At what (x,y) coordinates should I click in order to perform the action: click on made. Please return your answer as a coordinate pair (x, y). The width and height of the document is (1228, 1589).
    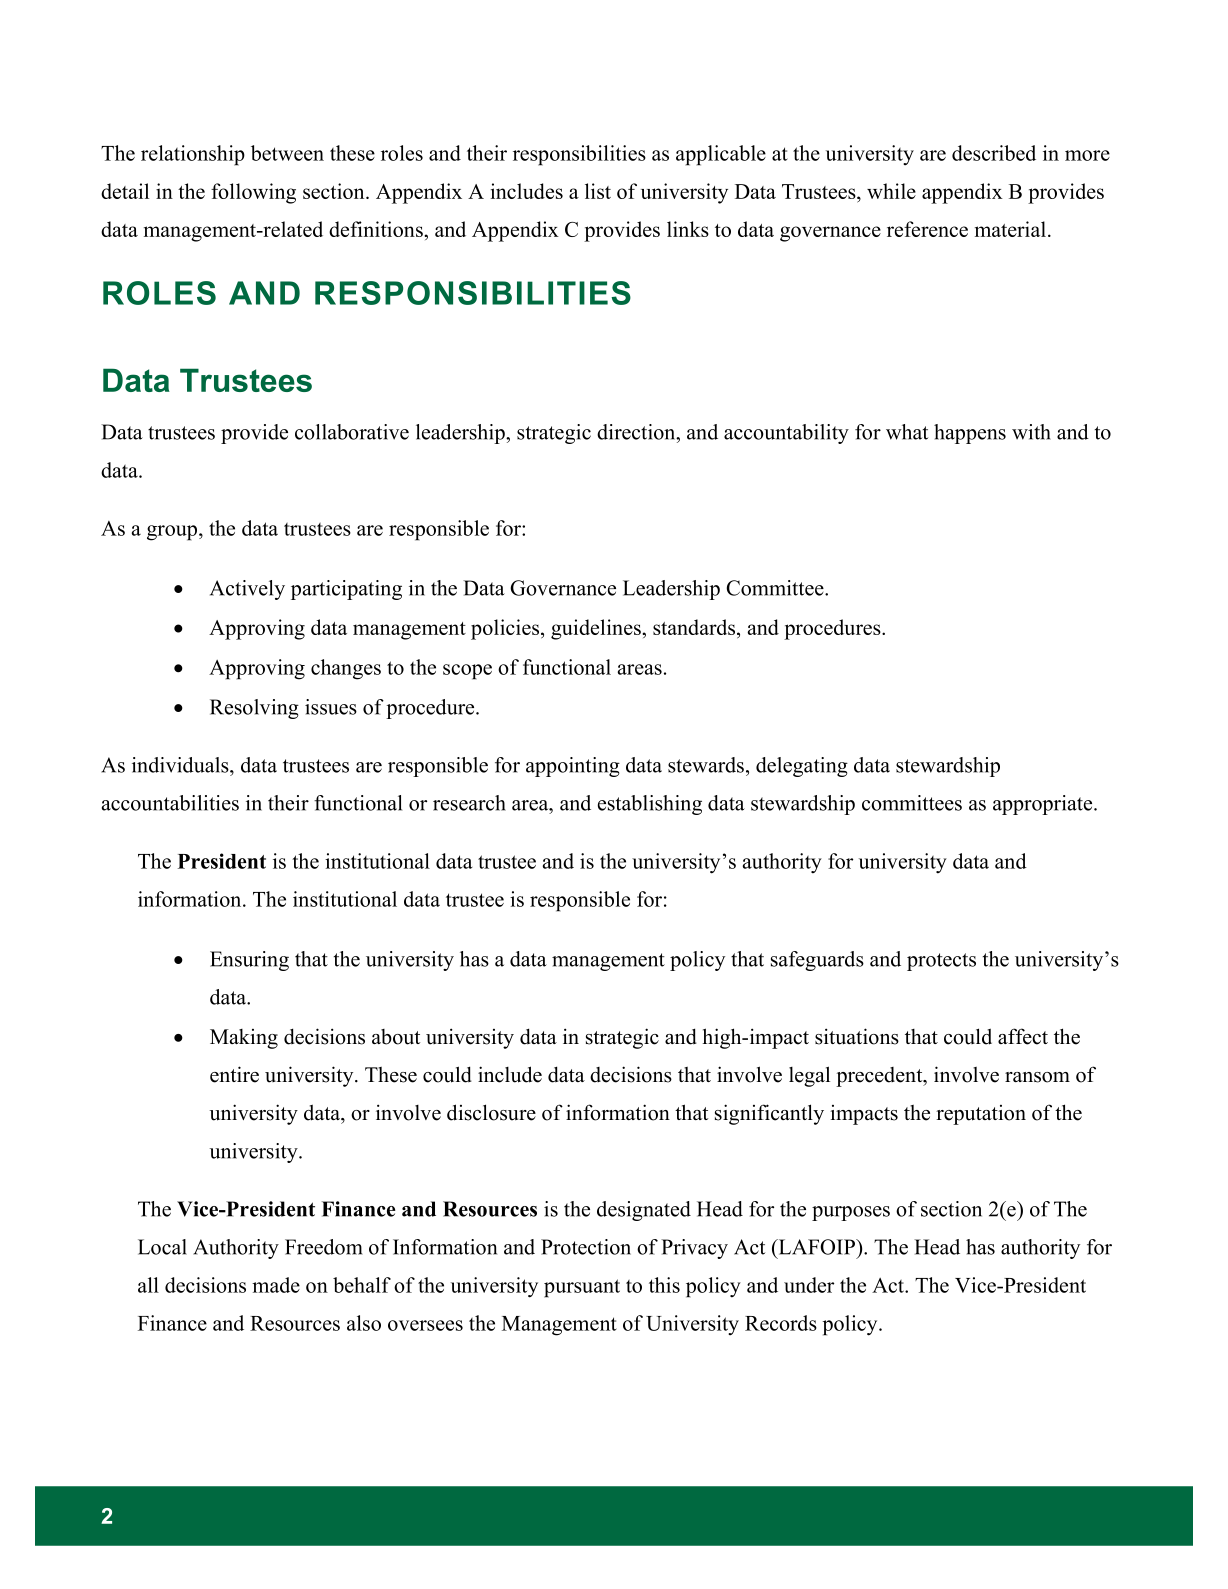
    Looking at the image, I should click on (276, 1285).
